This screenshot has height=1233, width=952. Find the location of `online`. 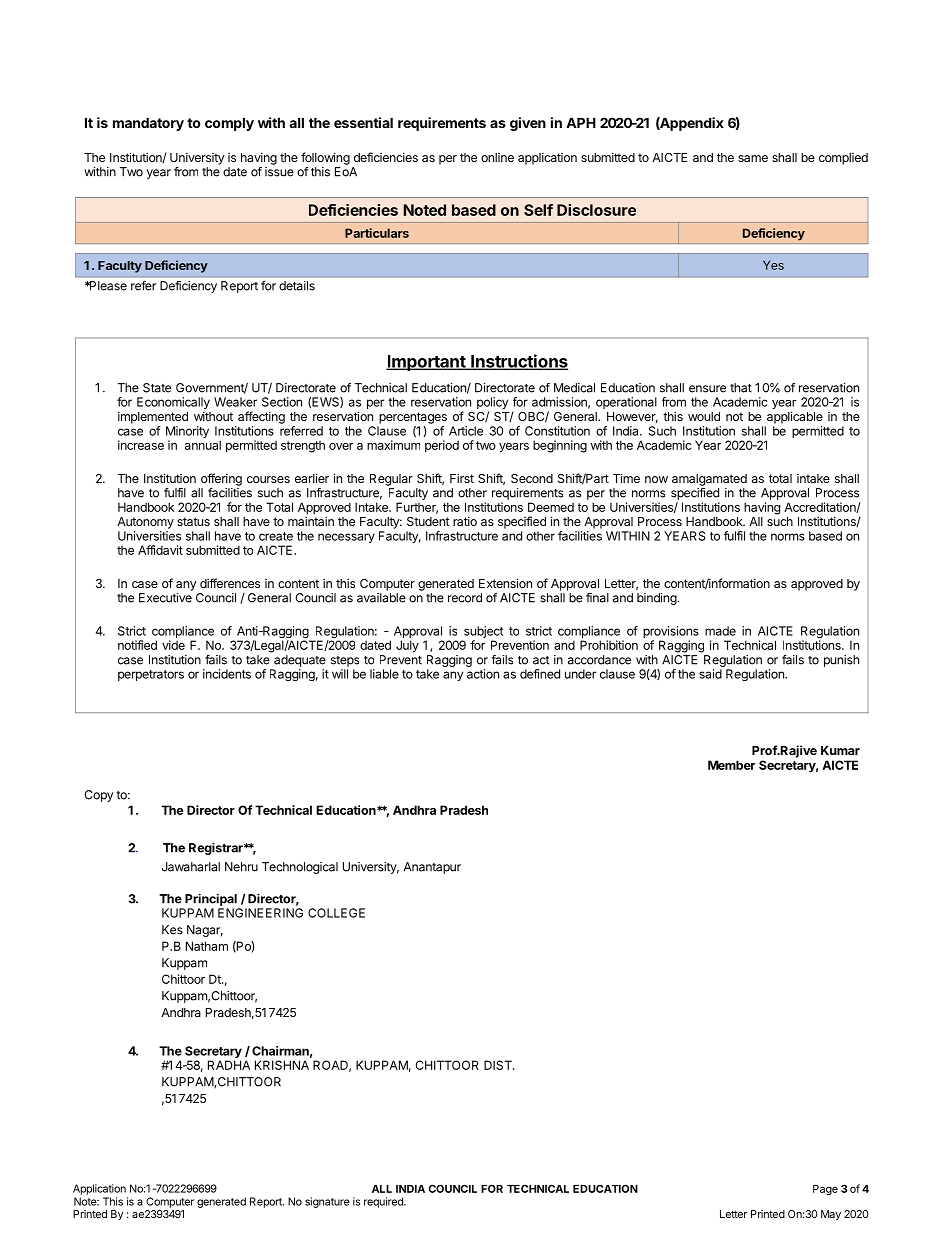

online is located at coordinates (497, 157).
